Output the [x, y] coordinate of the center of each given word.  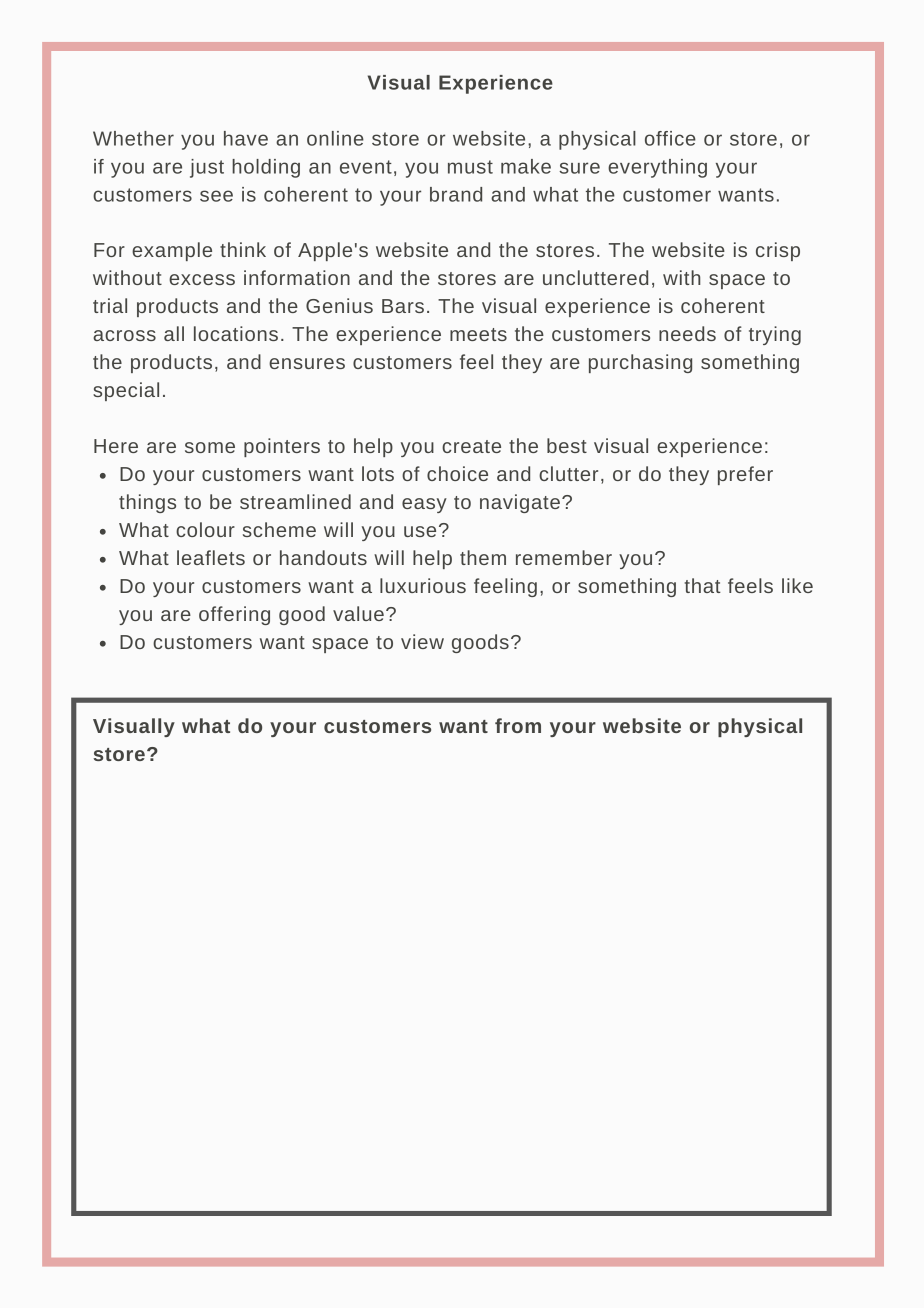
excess [202, 279]
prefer [745, 475]
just [207, 168]
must [470, 167]
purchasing [640, 363]
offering [234, 615]
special [126, 391]
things [147, 503]
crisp [778, 251]
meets [478, 334]
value [358, 613]
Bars [403, 306]
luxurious [423, 585]
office [670, 138]
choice [457, 473]
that [702, 585]
